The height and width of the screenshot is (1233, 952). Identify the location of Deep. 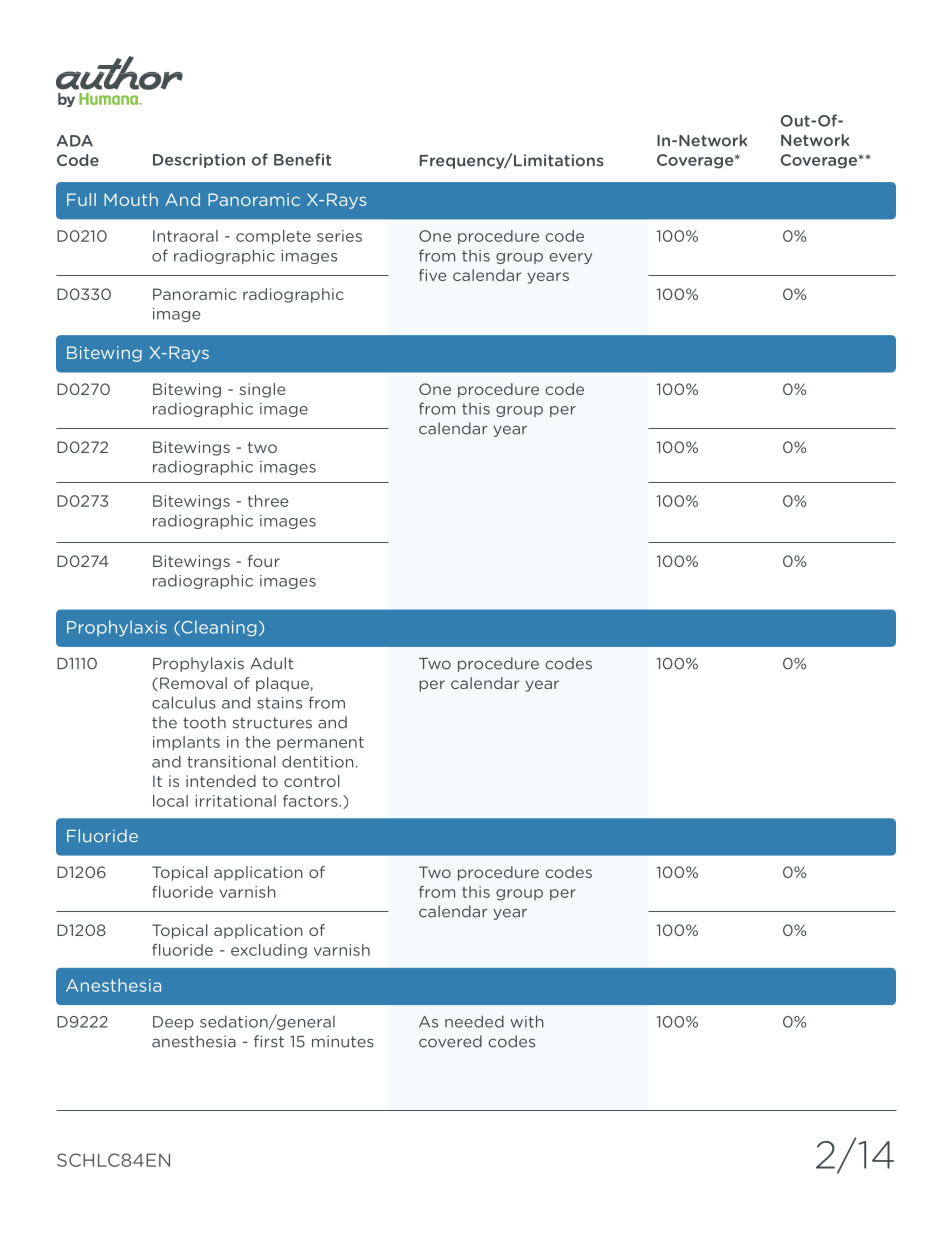
(173, 1023).
